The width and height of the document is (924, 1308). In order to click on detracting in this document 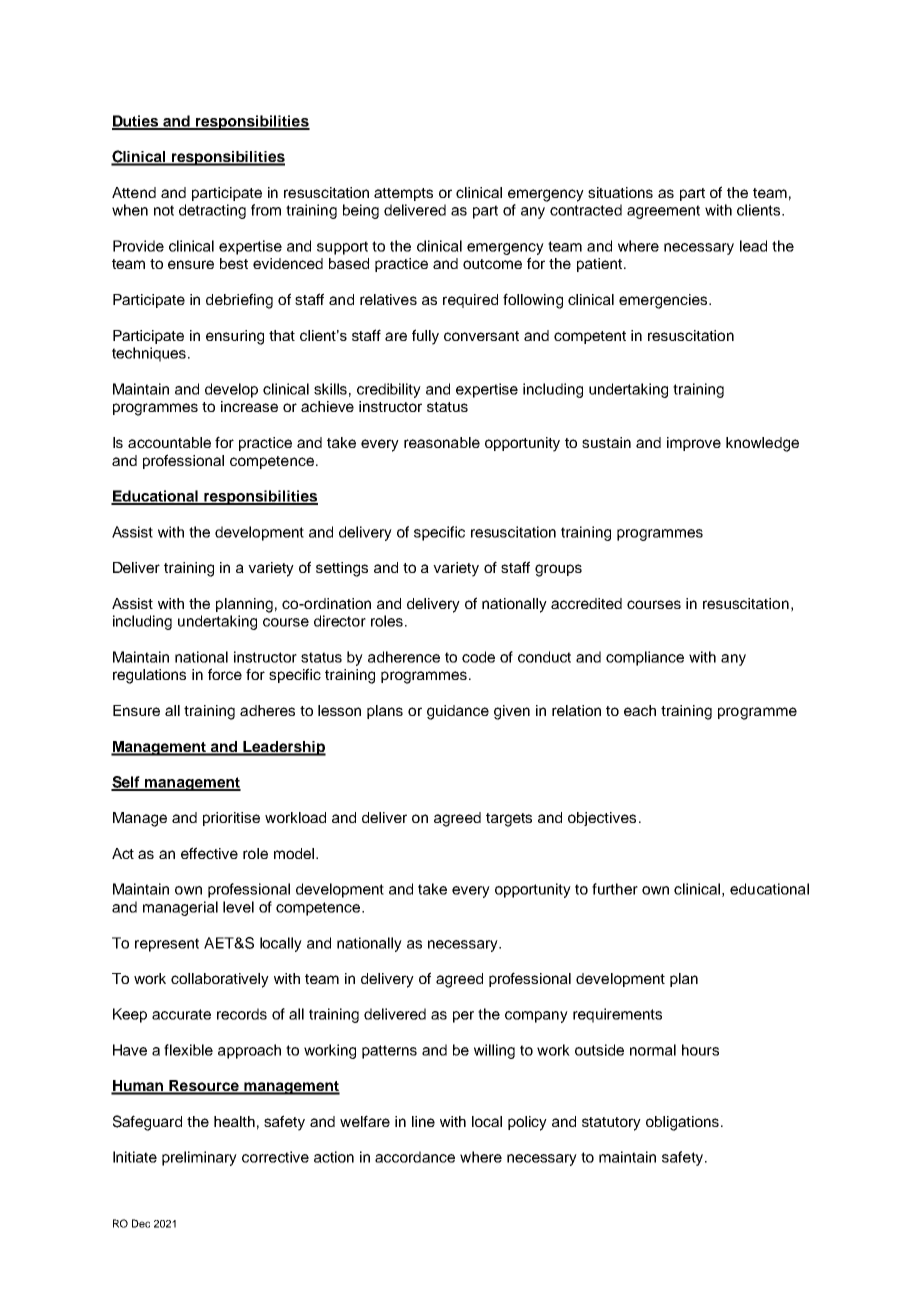, I will do `click(212, 211)`.
